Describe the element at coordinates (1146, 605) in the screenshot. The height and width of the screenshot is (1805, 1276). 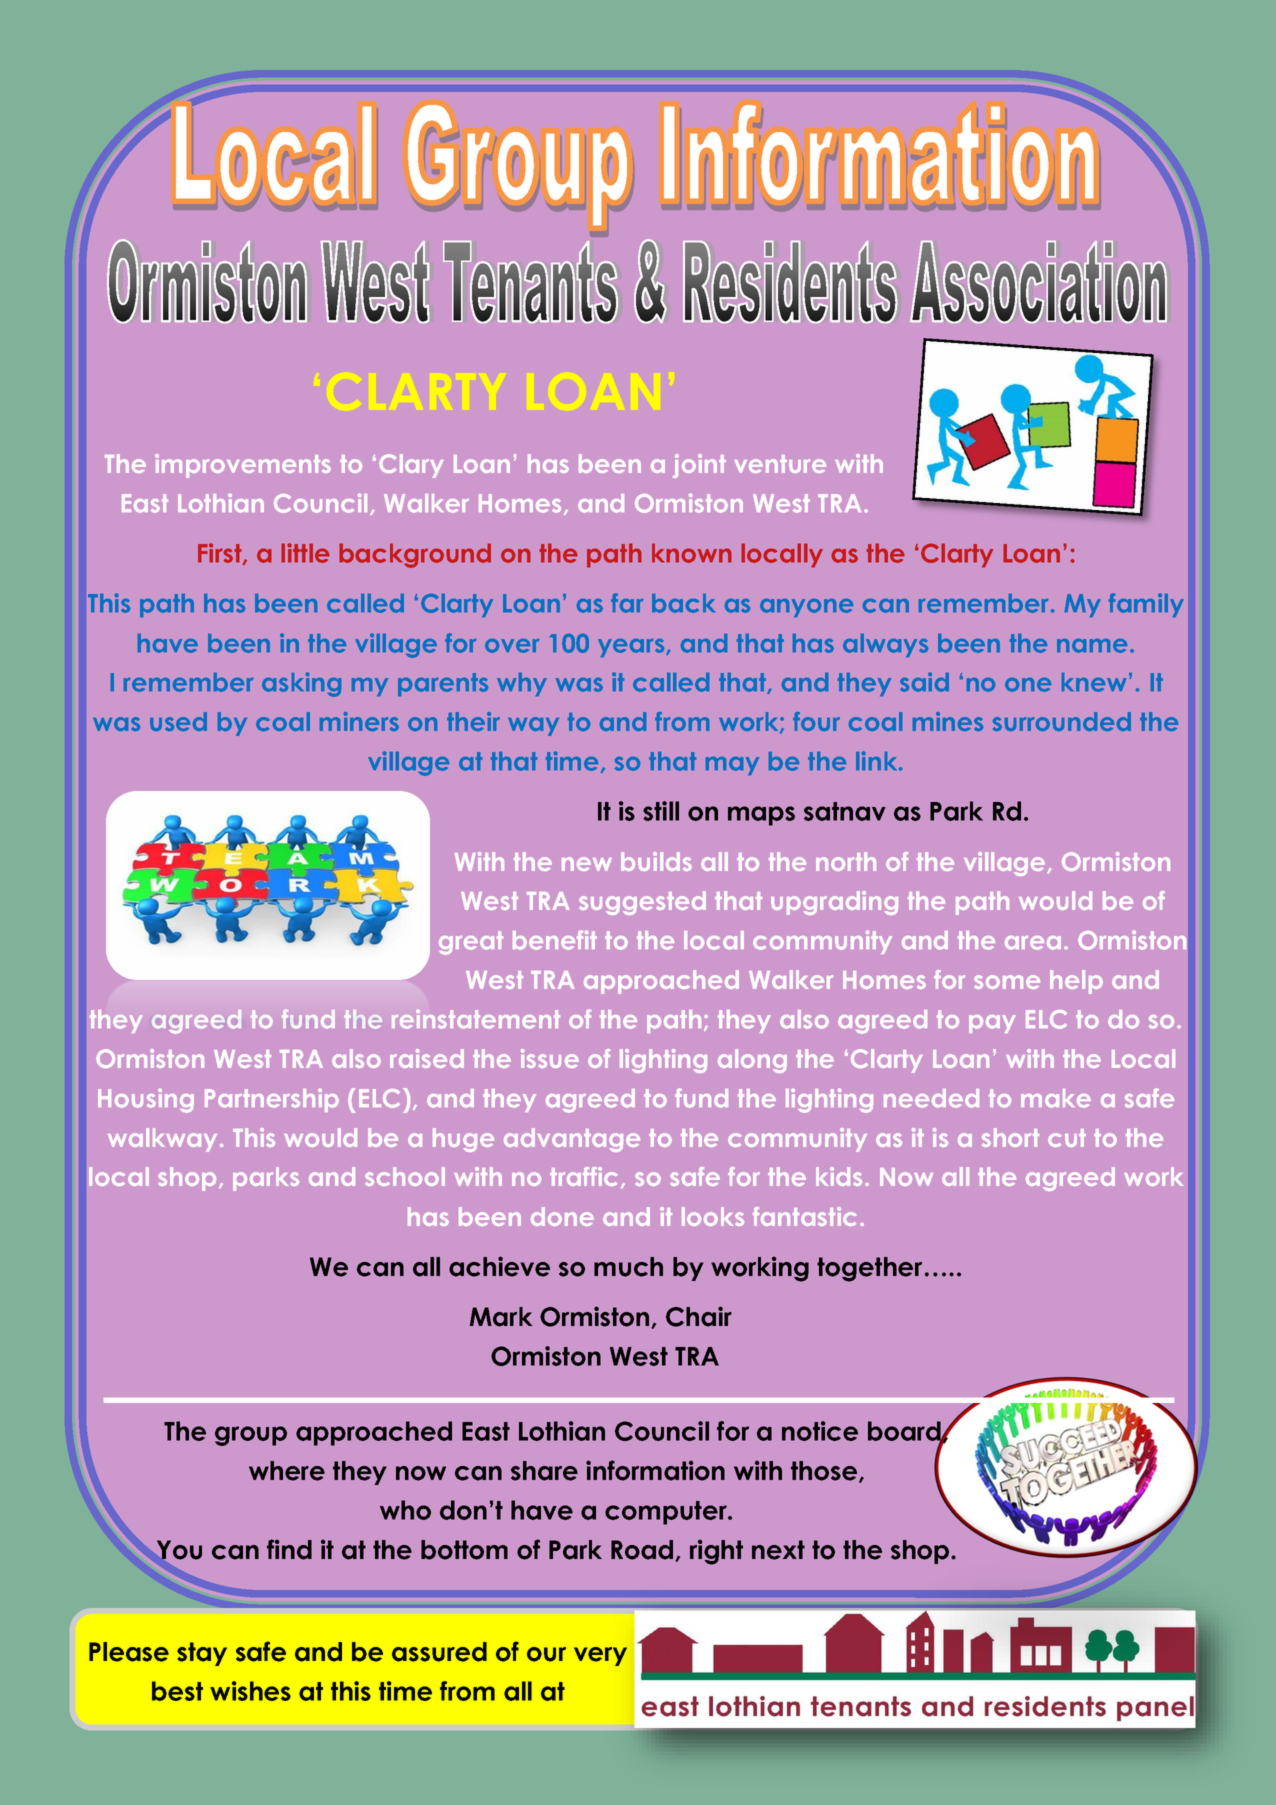
I see `family` at that location.
